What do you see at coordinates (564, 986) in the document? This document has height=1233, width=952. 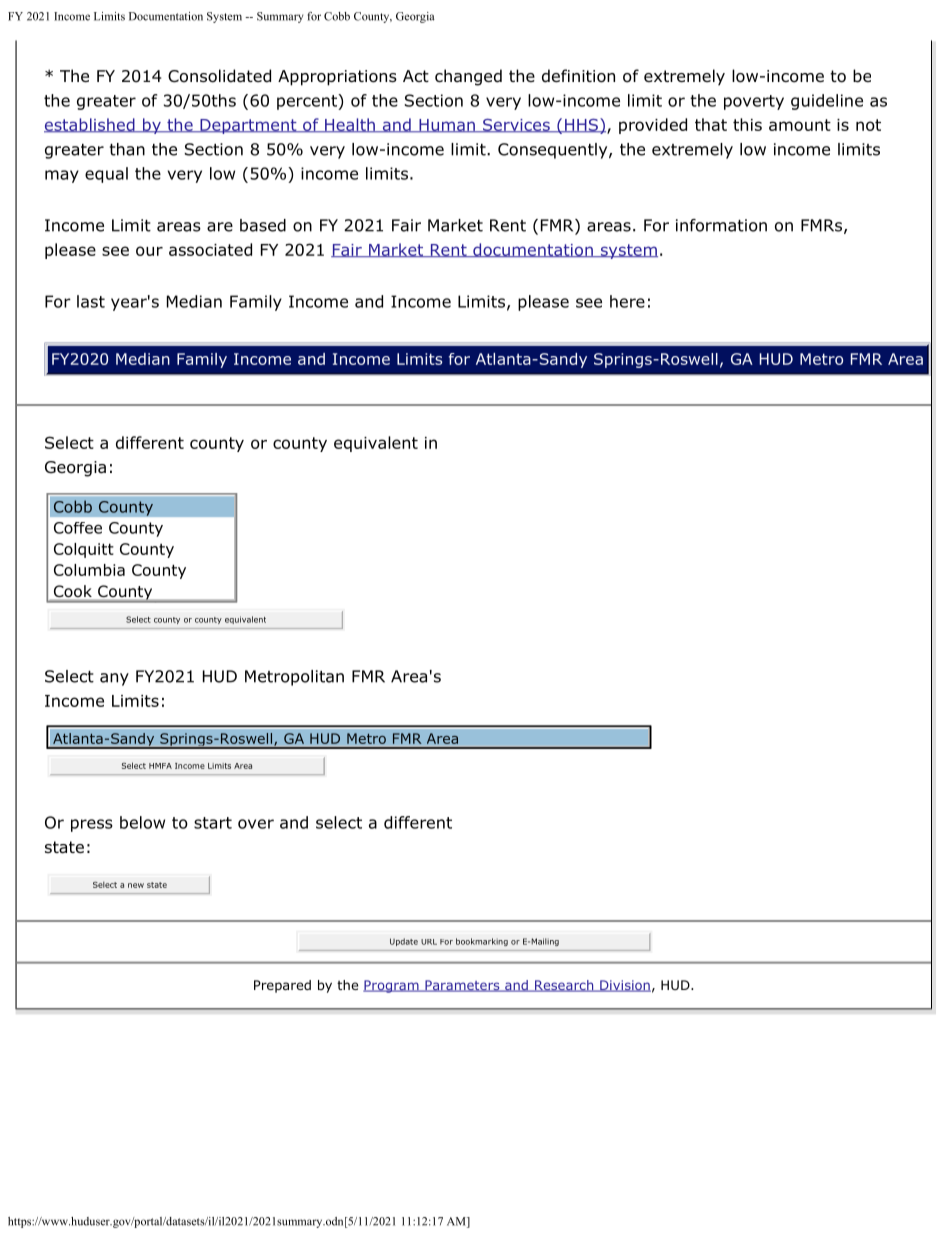 I see `Research` at bounding box center [564, 986].
